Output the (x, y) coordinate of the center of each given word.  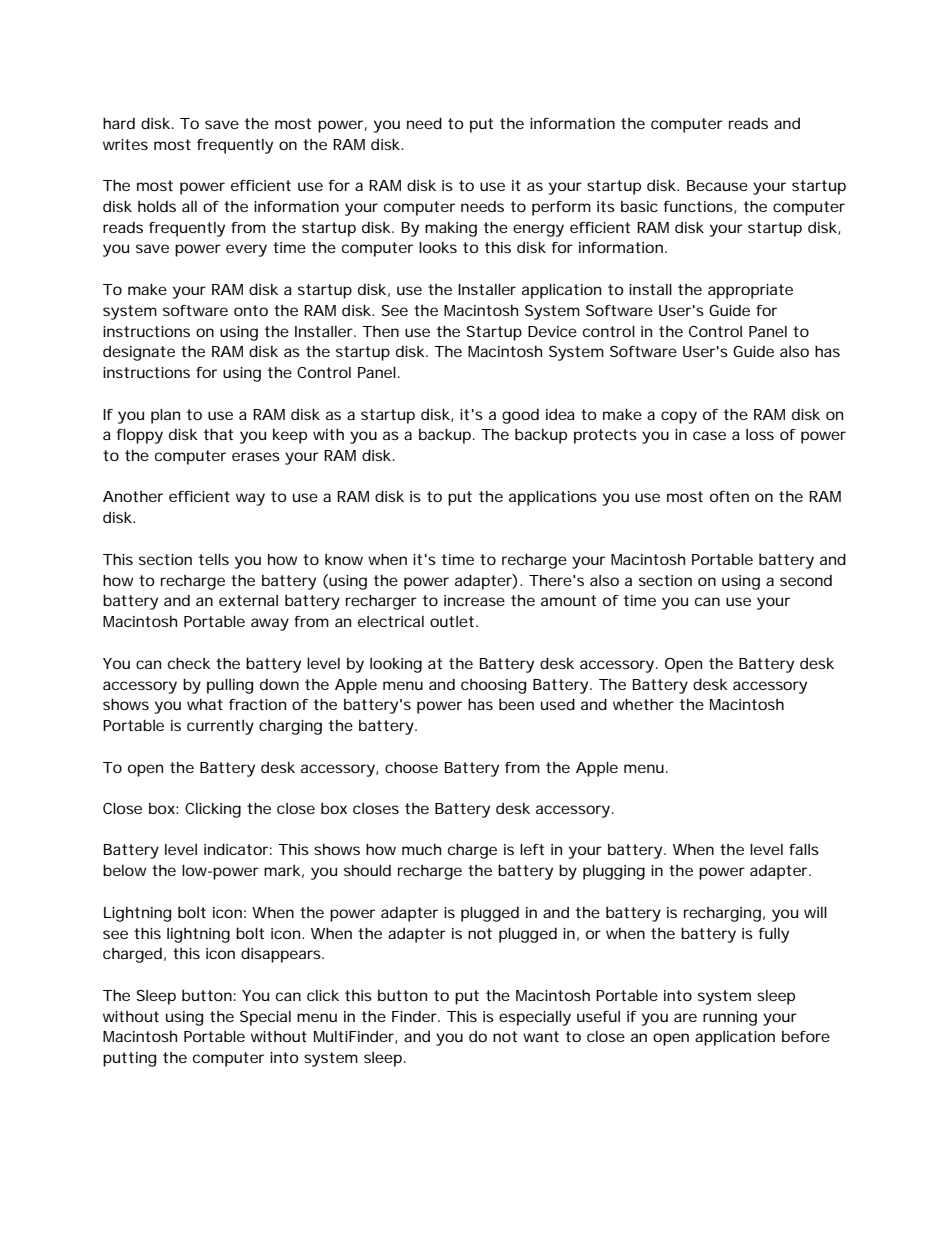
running (730, 1018)
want (541, 1036)
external (248, 600)
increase (474, 600)
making (451, 229)
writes (125, 144)
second (806, 580)
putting (129, 1059)
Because (717, 185)
